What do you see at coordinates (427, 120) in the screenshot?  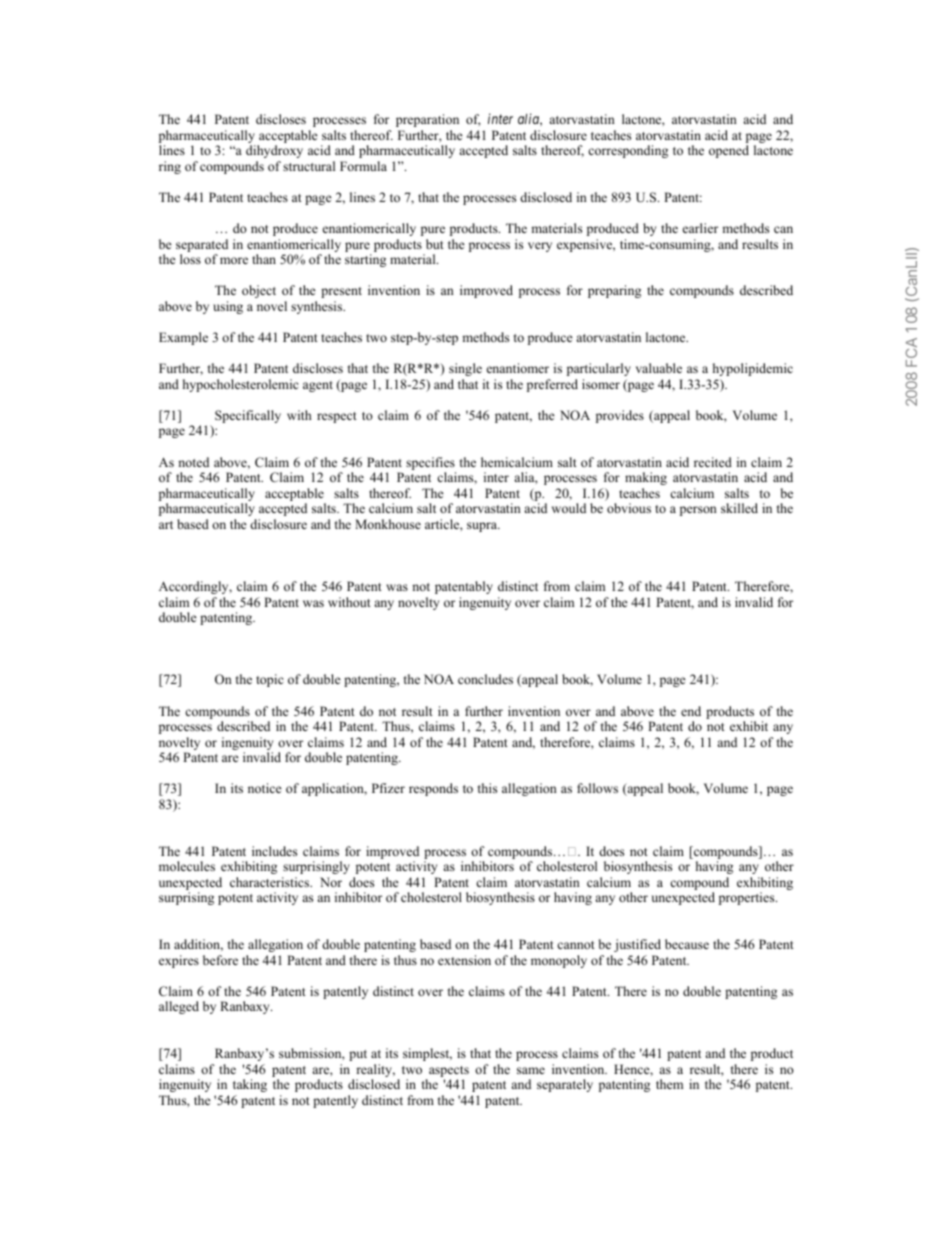 I see `preparation` at bounding box center [427, 120].
